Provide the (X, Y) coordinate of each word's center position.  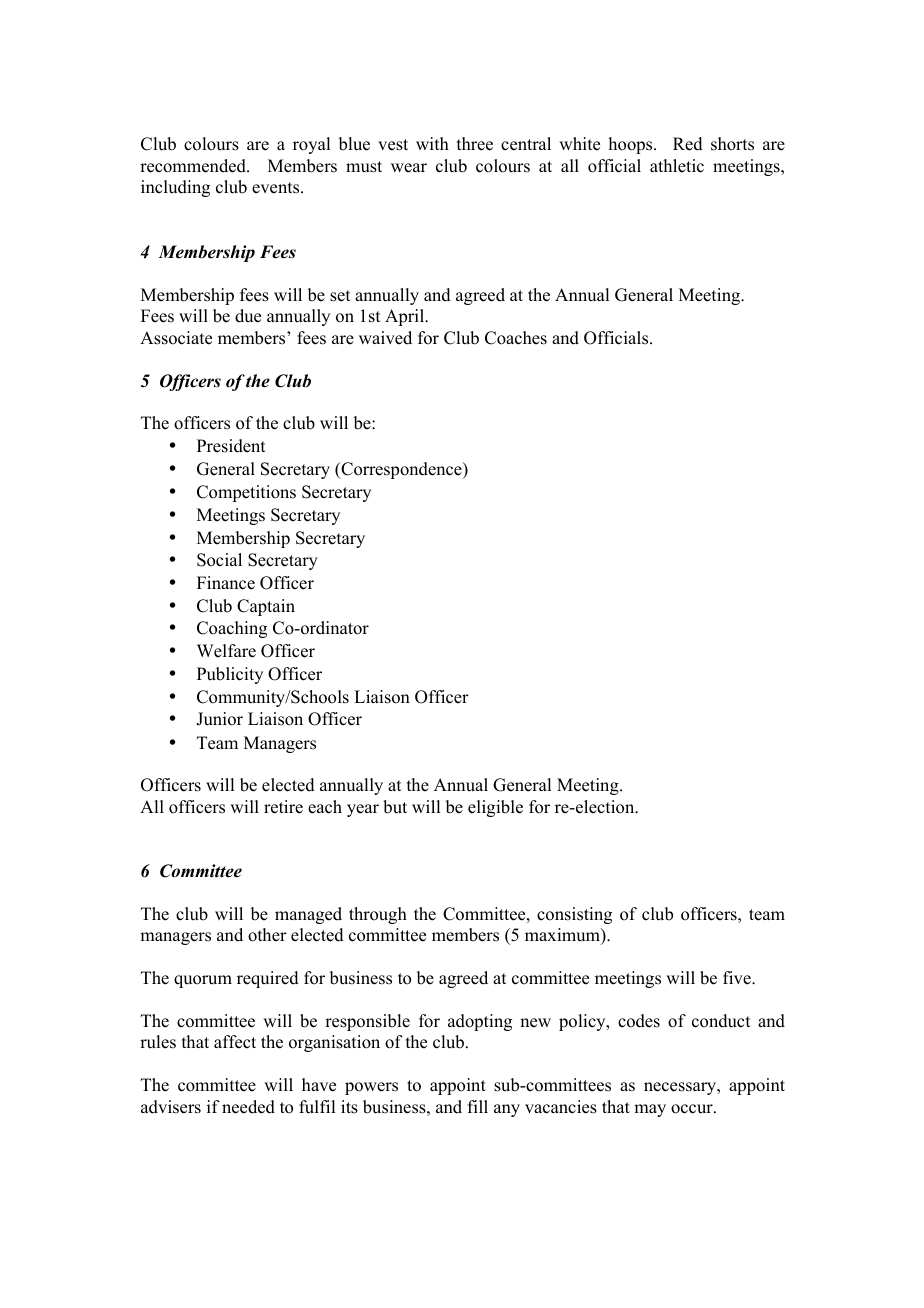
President (231, 446)
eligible (495, 808)
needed (248, 1107)
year (363, 810)
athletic (677, 166)
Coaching (232, 629)
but (395, 807)
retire (283, 807)
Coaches (516, 338)
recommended (194, 166)
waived (385, 338)
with (432, 143)
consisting (574, 915)
